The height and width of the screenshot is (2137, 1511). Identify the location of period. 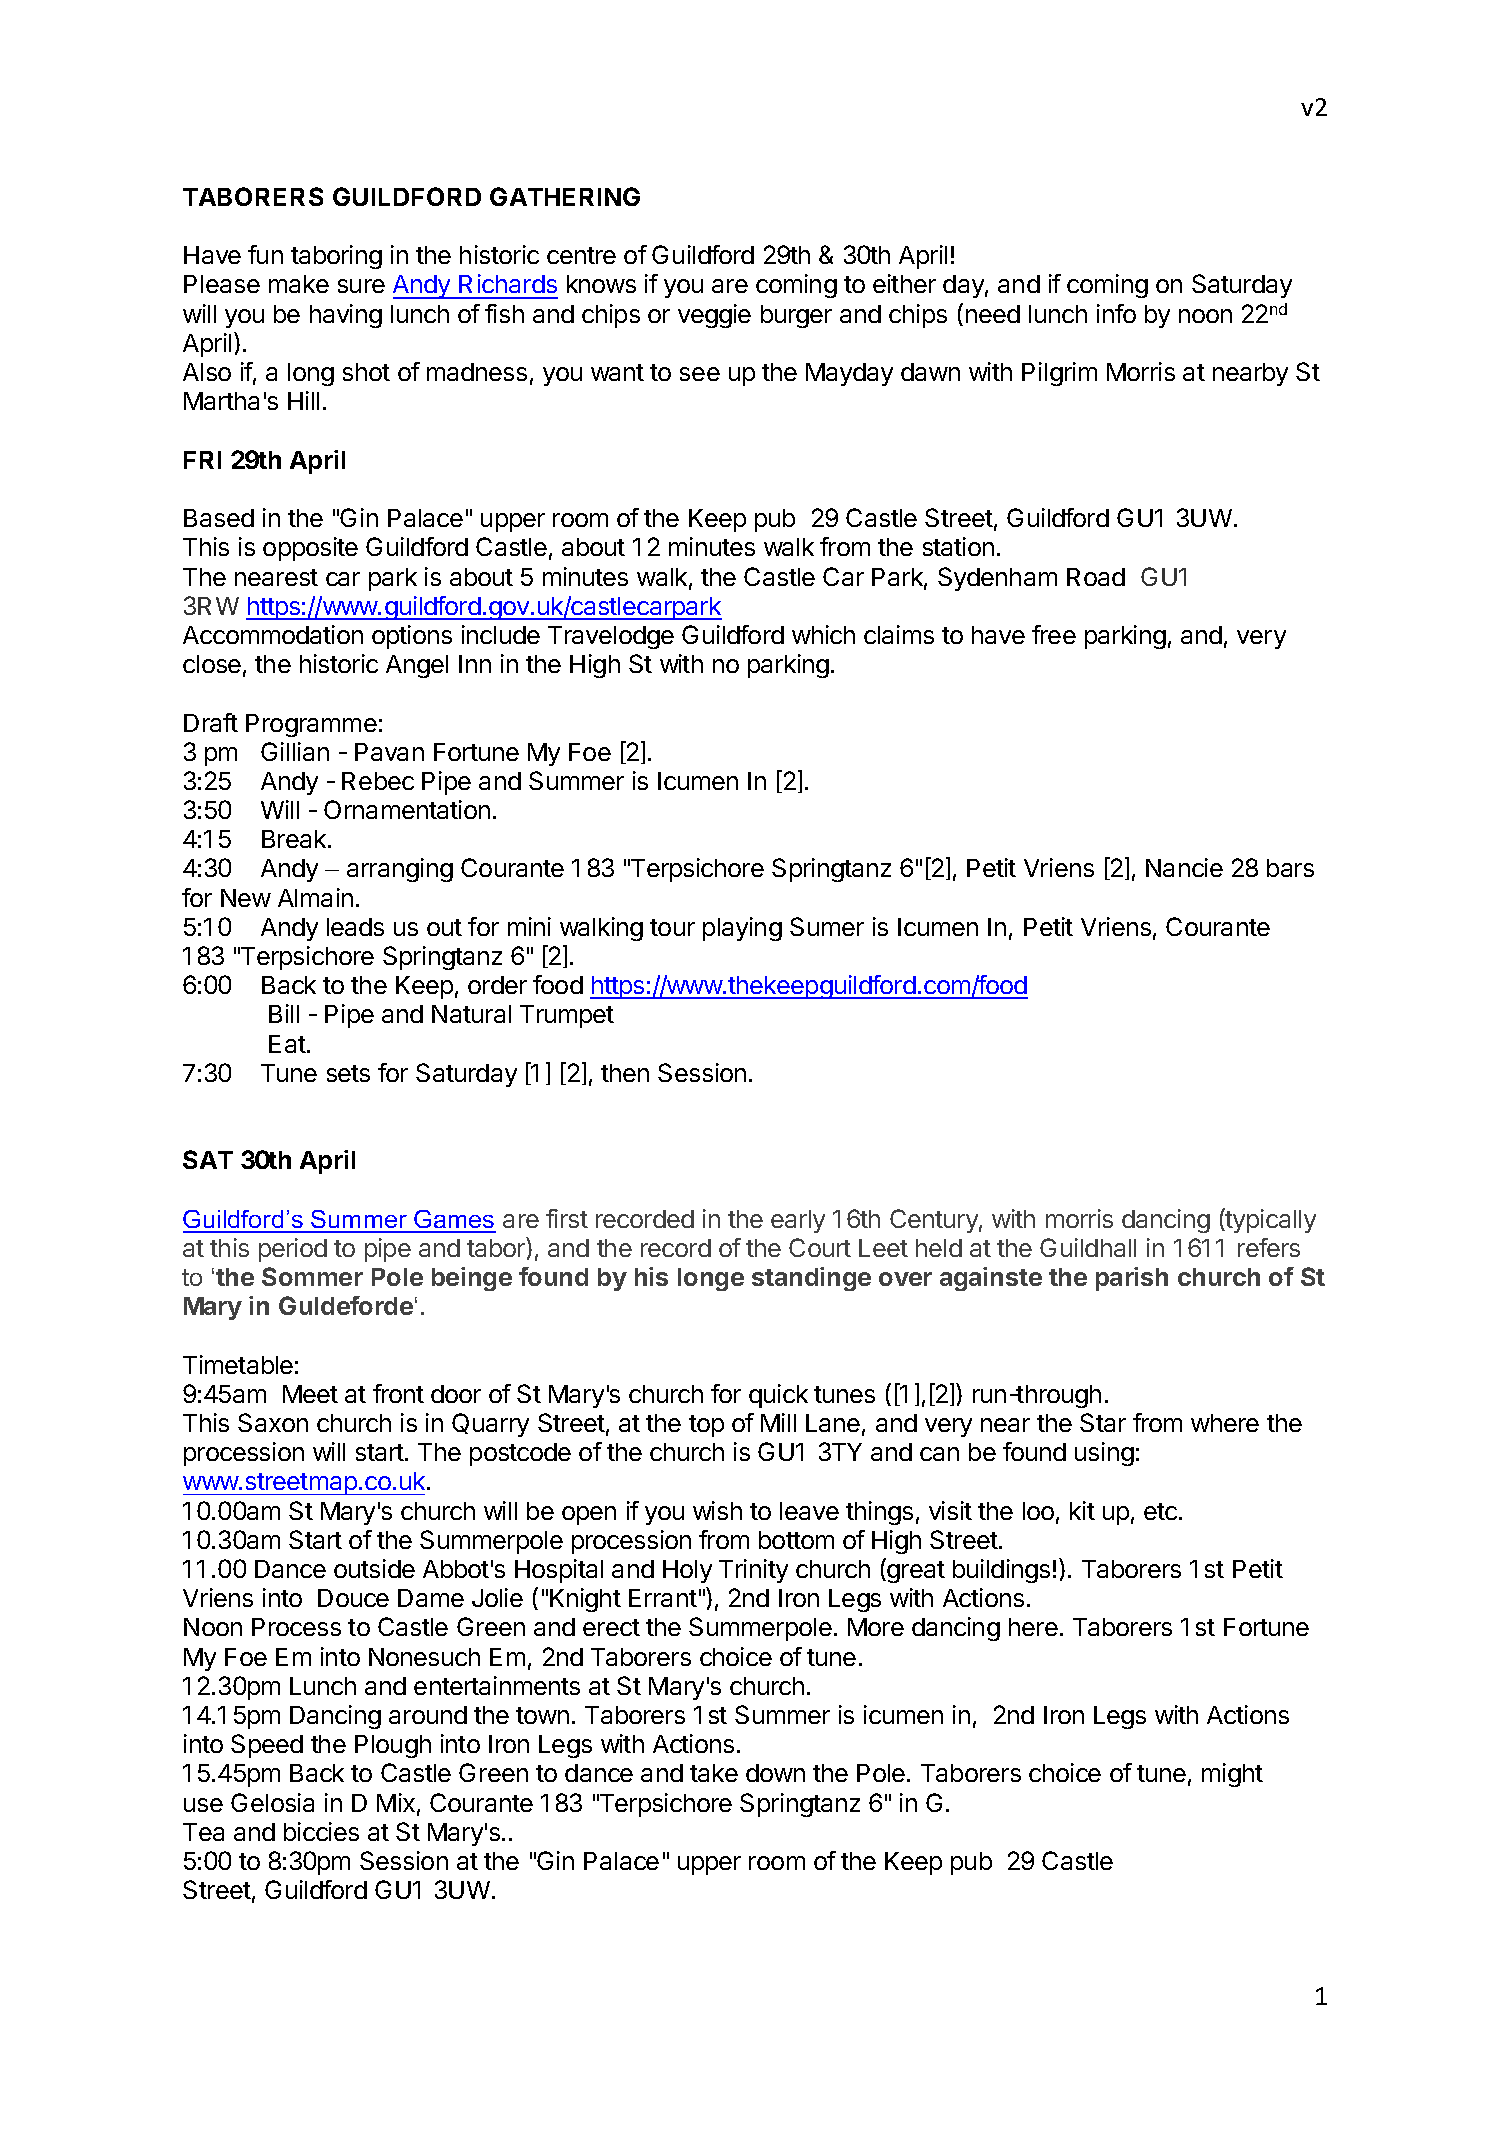
(293, 1250).
